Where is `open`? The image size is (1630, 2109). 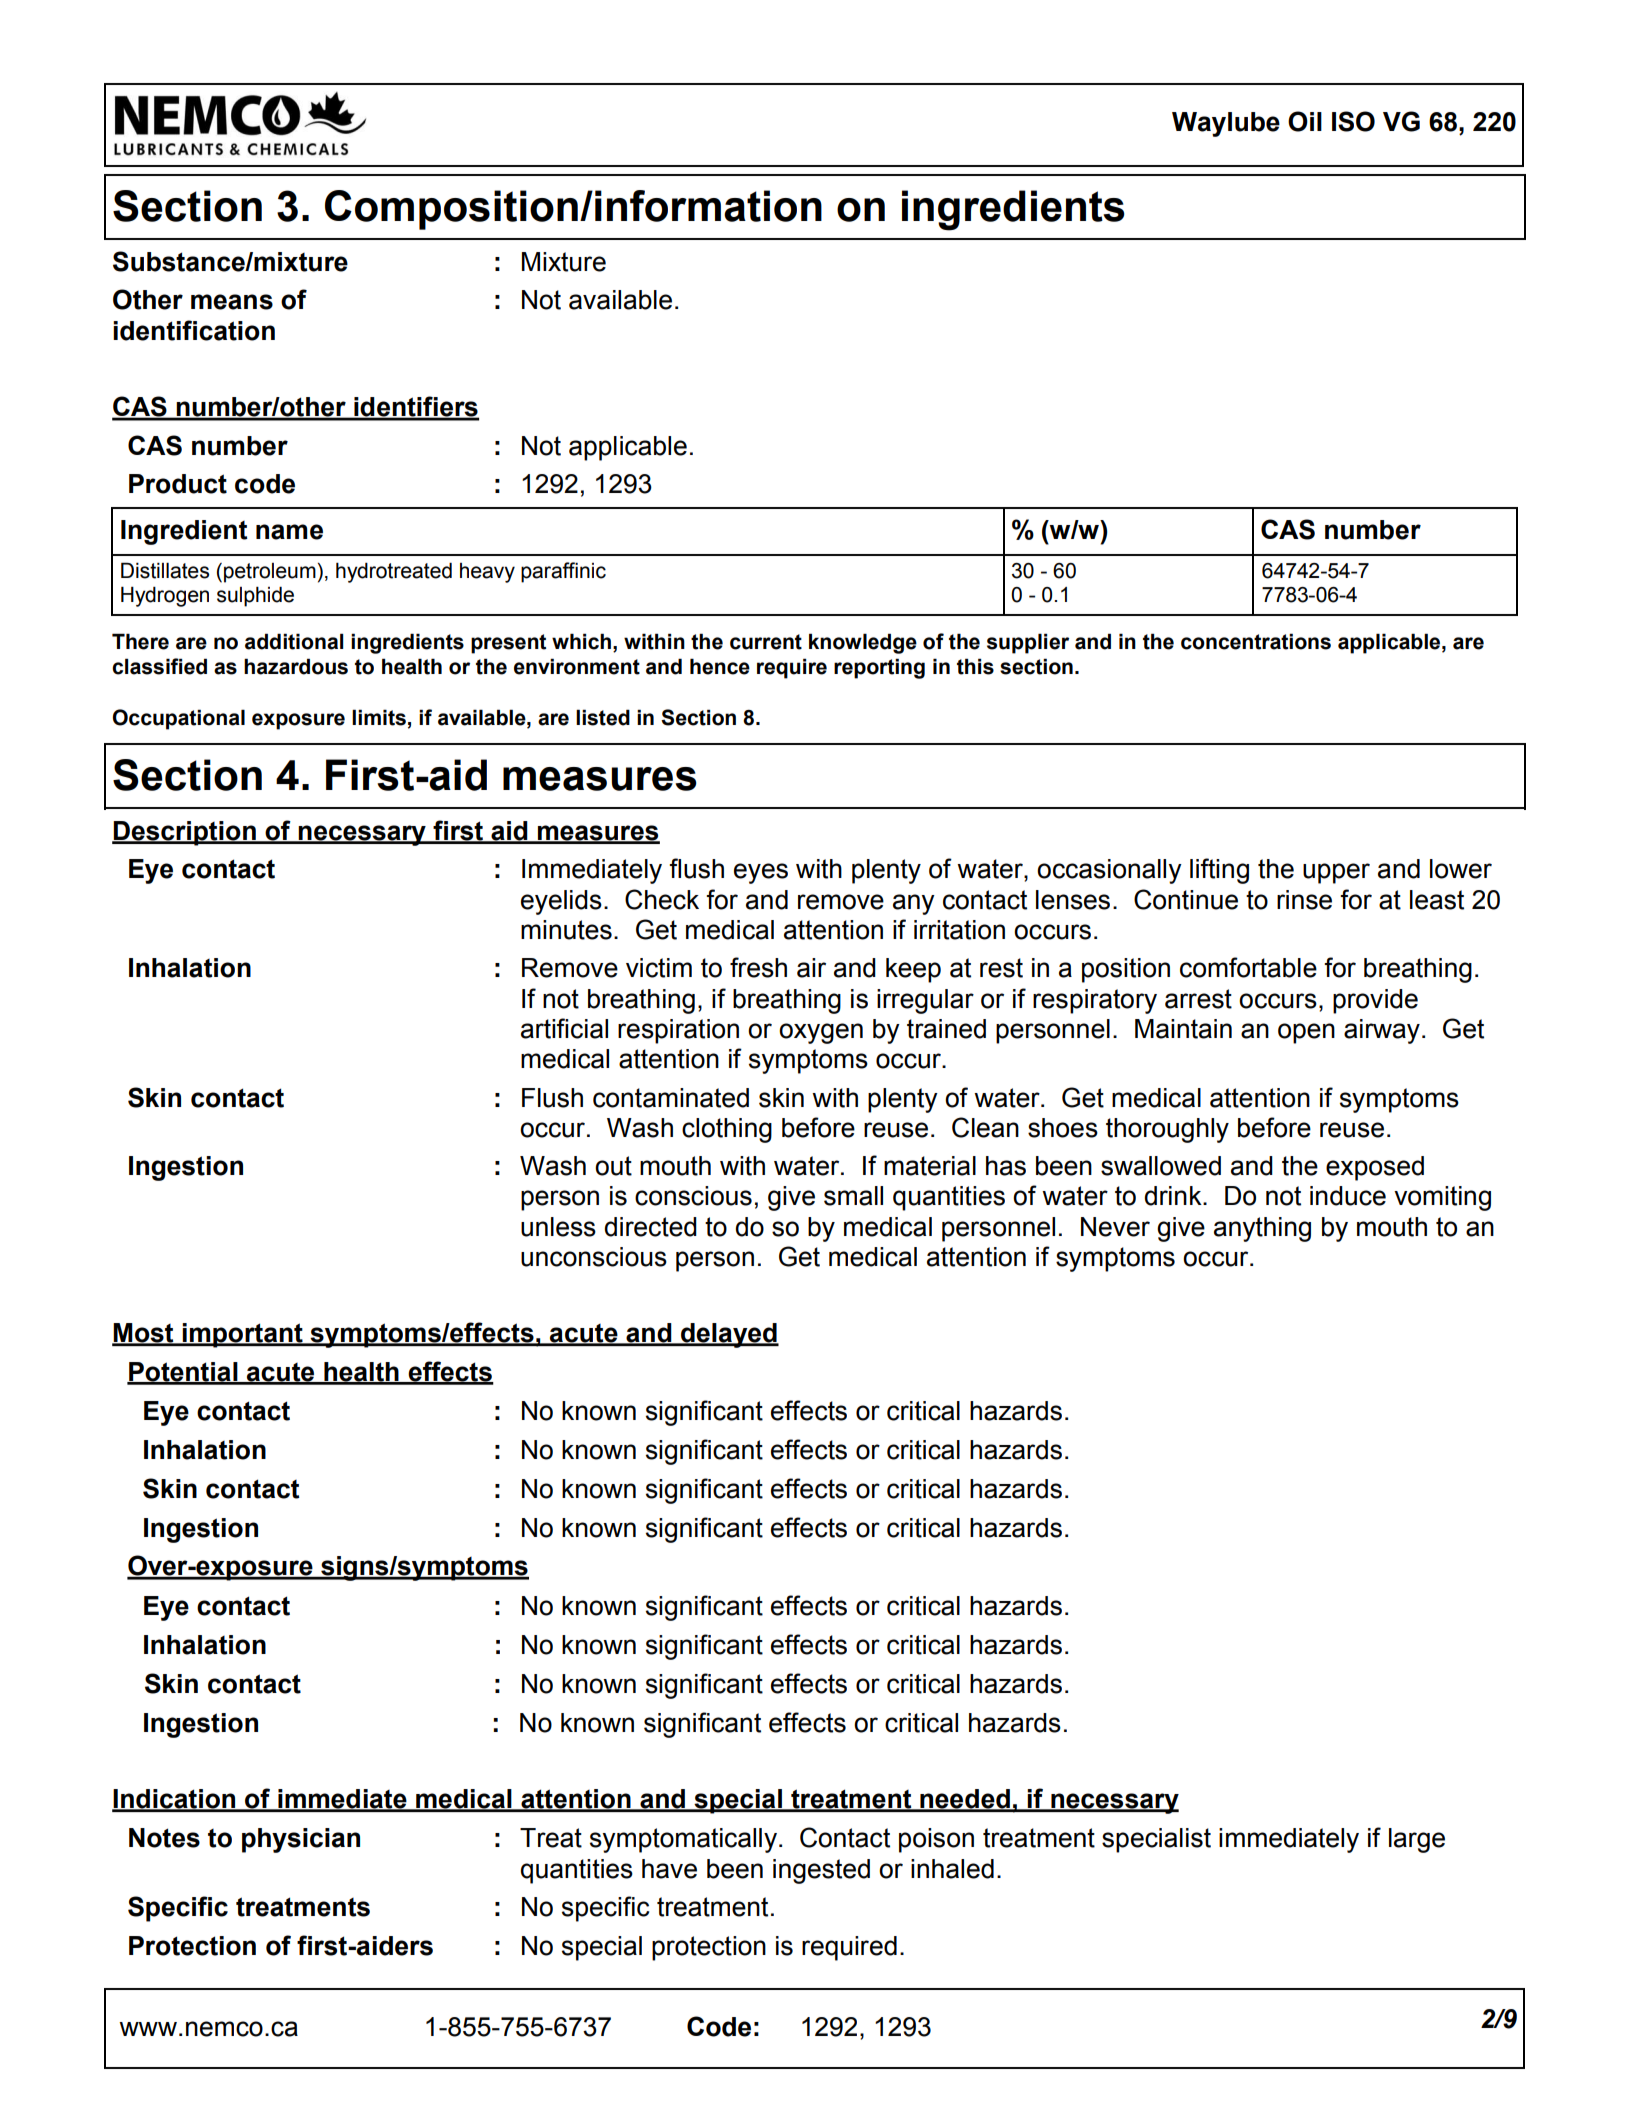
open is located at coordinates (1306, 1033).
